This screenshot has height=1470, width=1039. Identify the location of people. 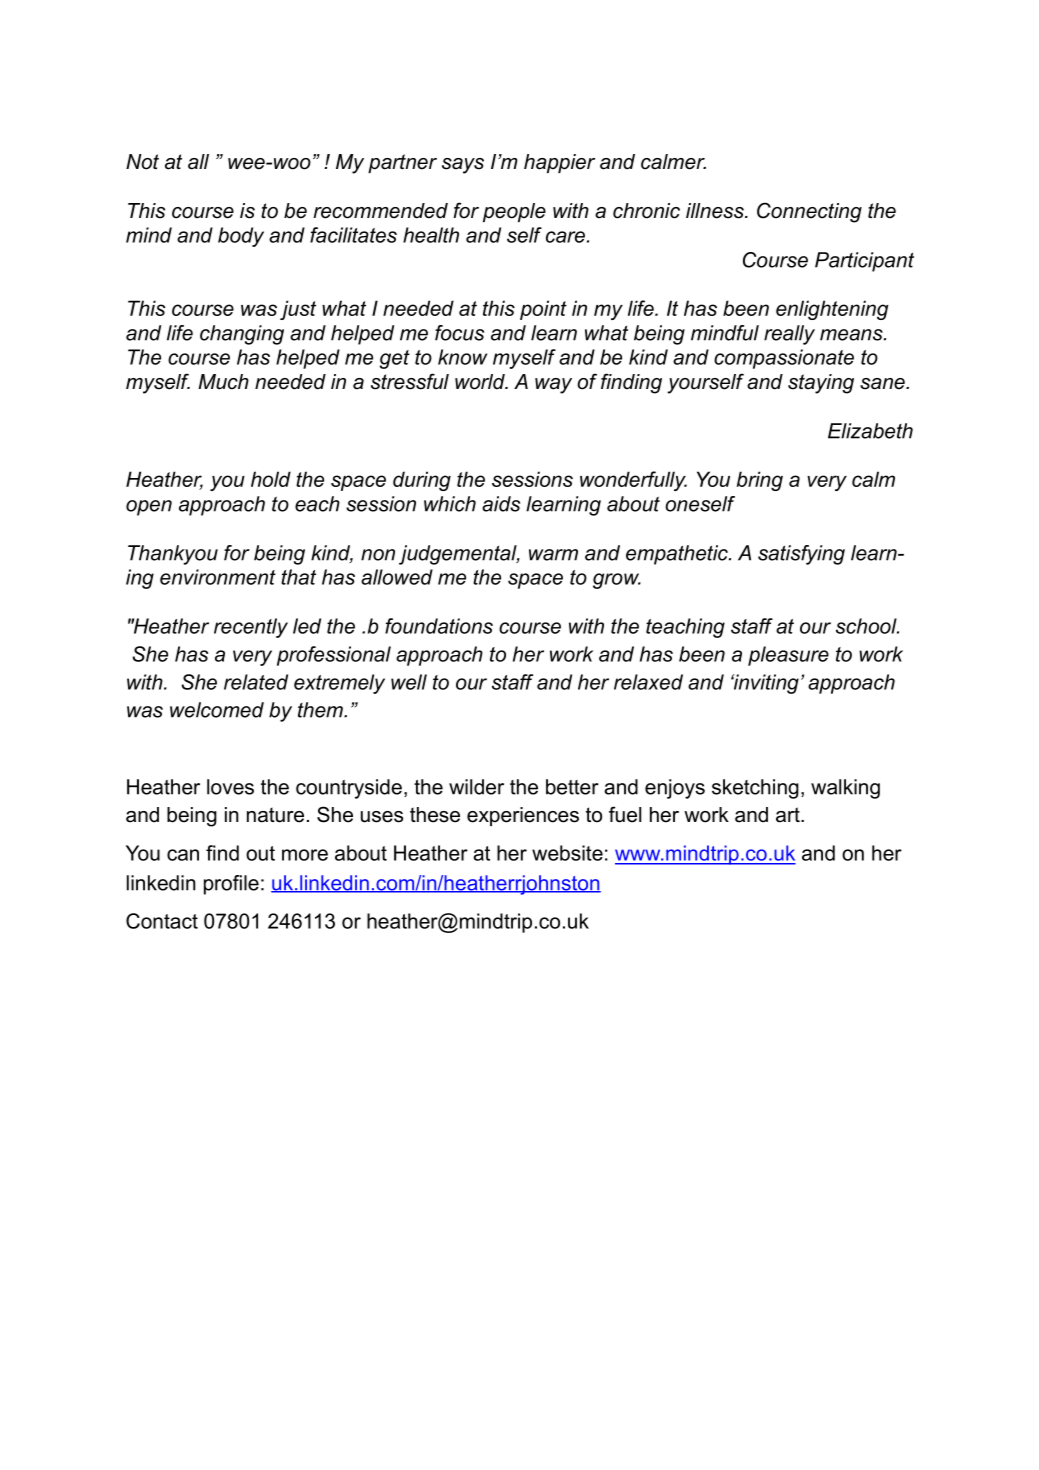
(514, 212).
